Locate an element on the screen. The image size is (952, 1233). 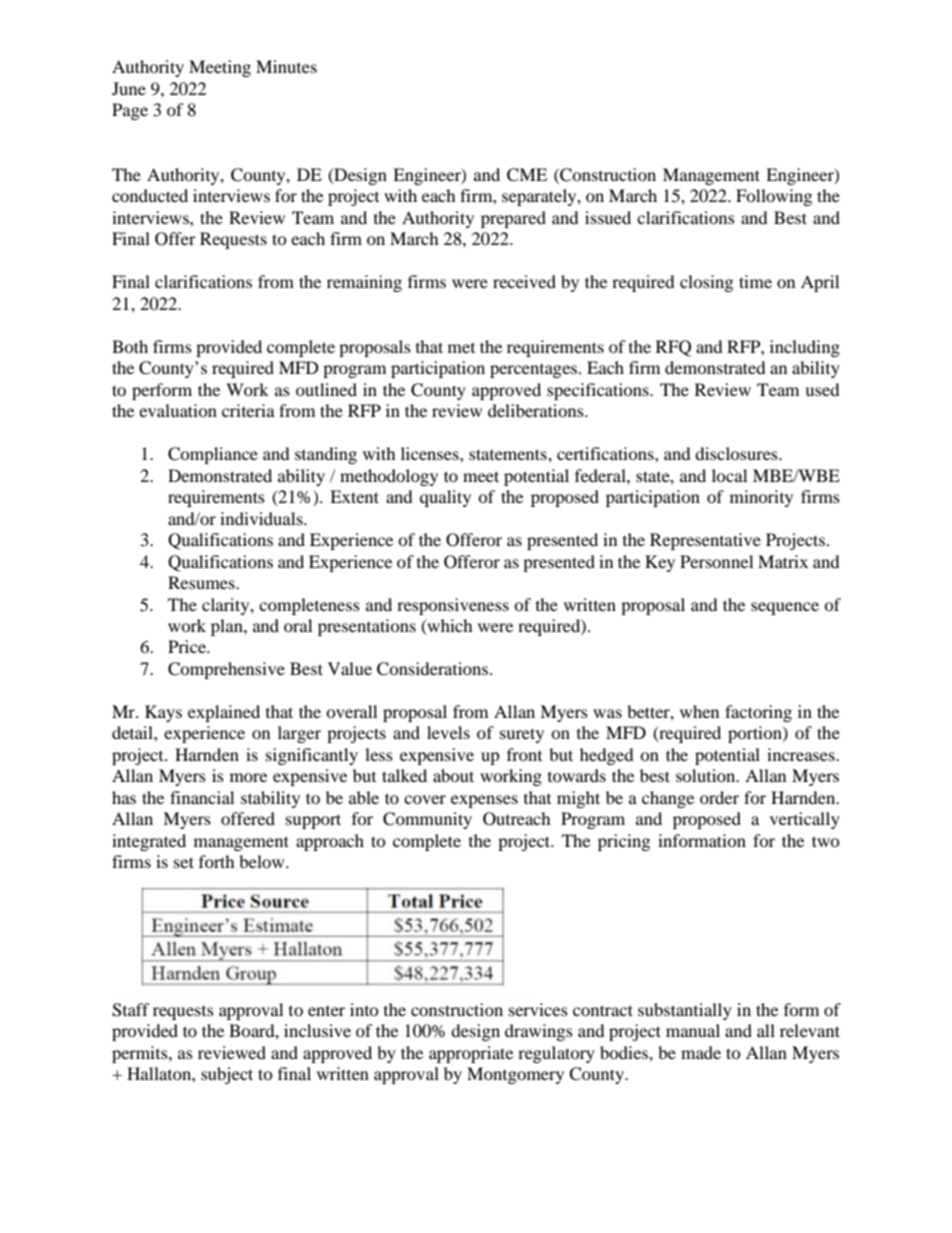
responsiveness is located at coordinates (453, 606).
